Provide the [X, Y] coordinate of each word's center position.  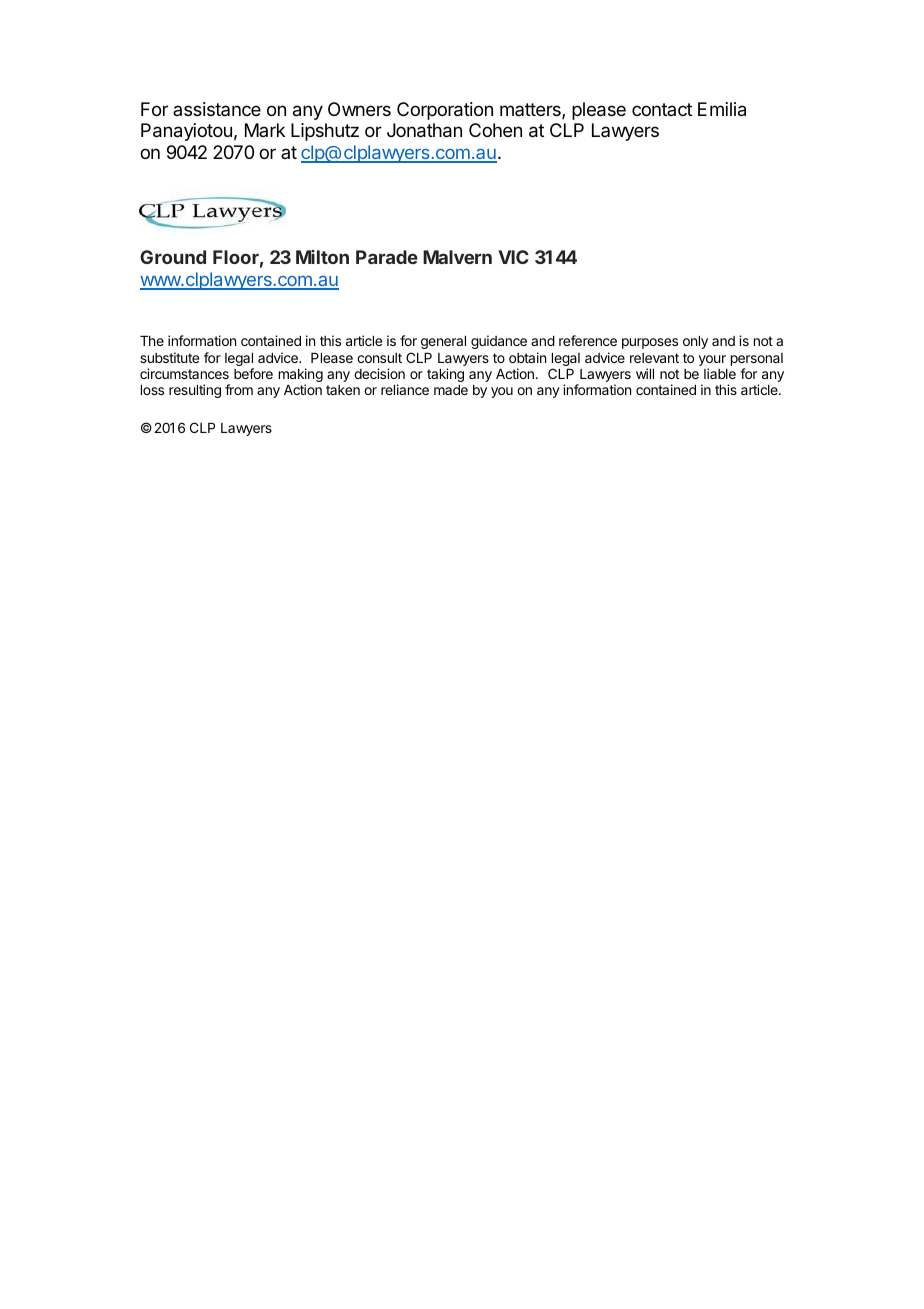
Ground [173, 257]
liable [720, 373]
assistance [217, 109]
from [239, 389]
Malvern [457, 257]
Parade [387, 257]
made [451, 390]
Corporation [445, 111]
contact [662, 109]
